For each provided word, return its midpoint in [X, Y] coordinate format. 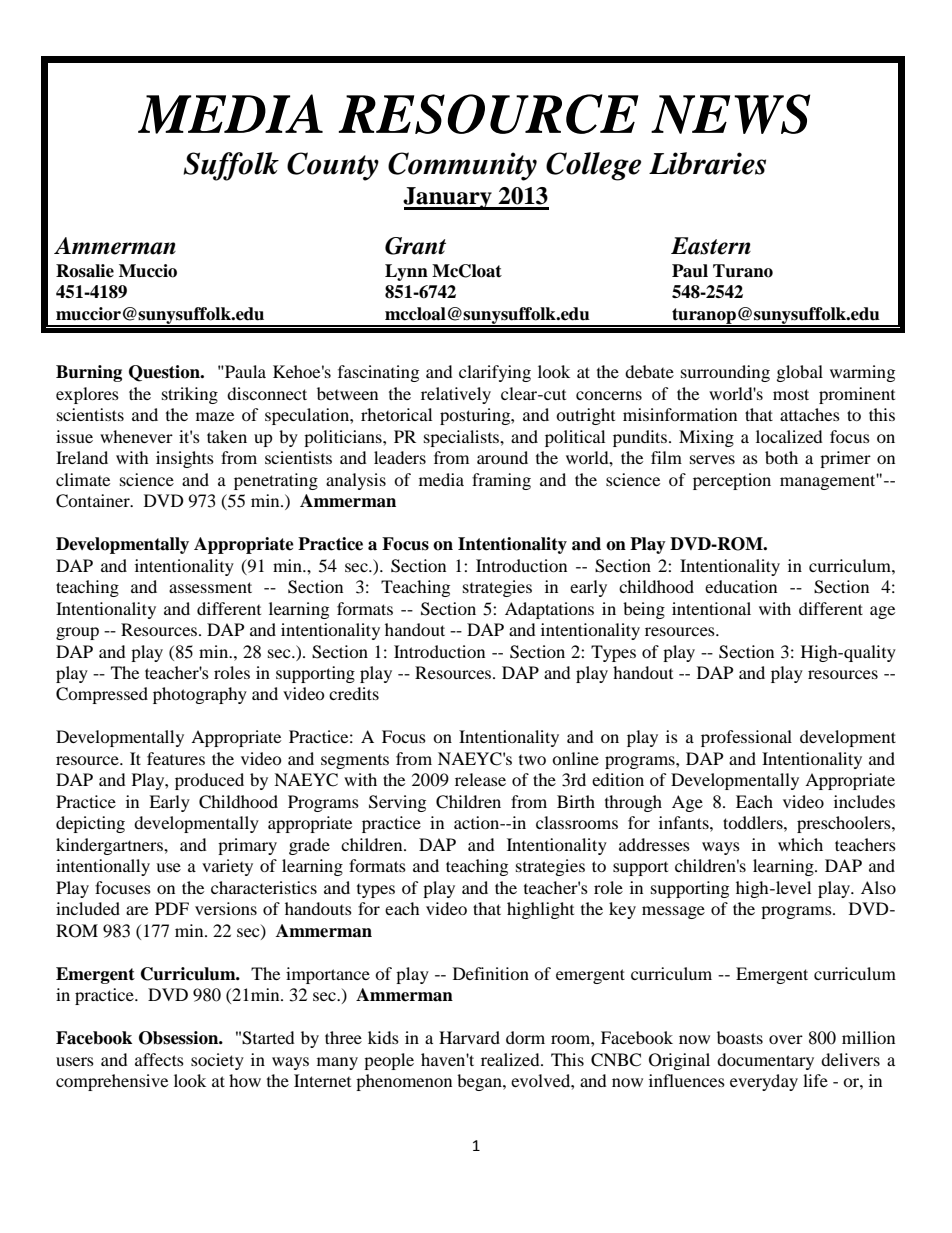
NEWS [730, 114]
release [480, 779]
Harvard [469, 1037]
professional [746, 738]
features [176, 758]
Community [462, 166]
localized [789, 436]
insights [185, 459]
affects [159, 1059]
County [333, 166]
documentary [765, 1061]
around [502, 457]
